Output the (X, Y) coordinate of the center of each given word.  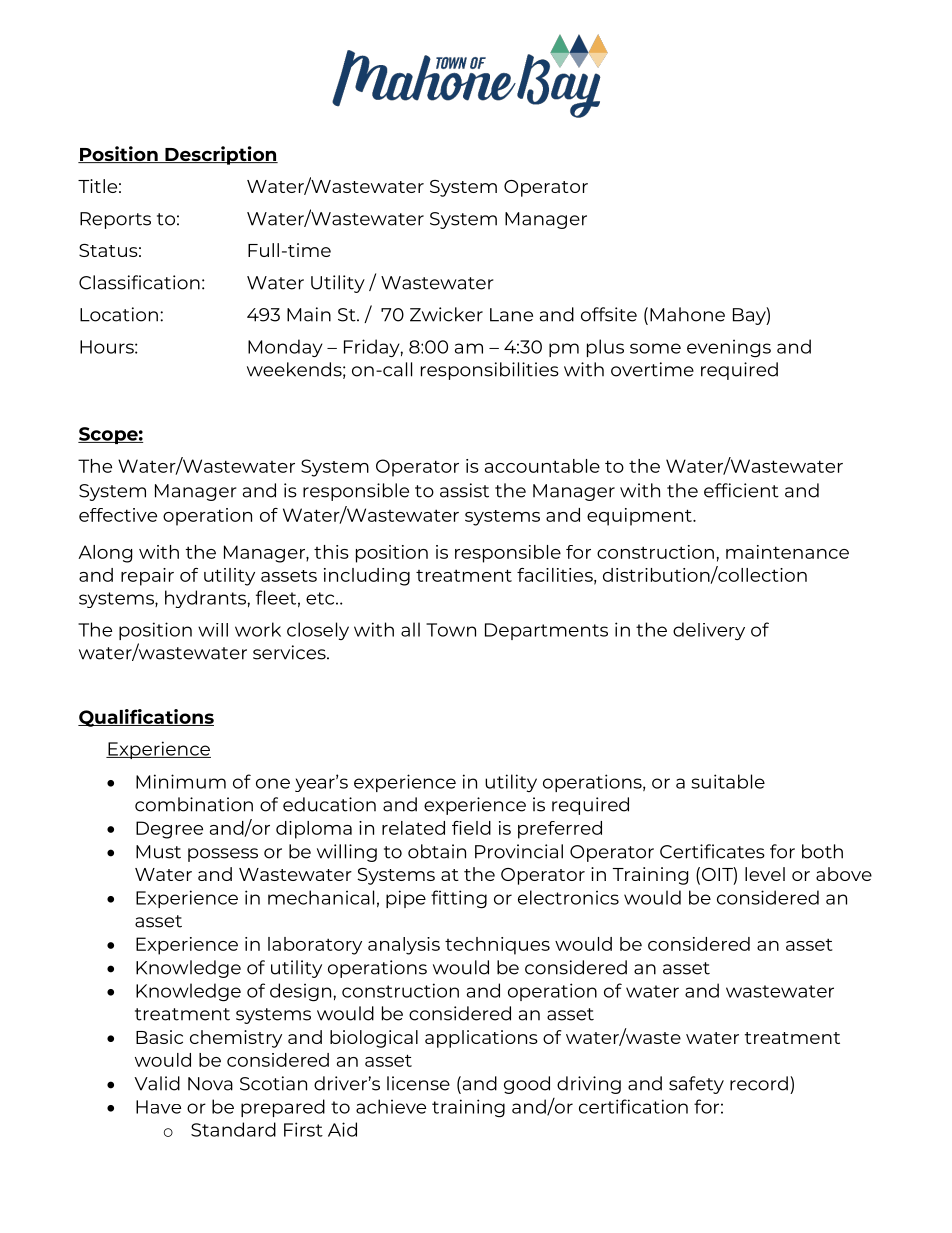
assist (464, 490)
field (471, 828)
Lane (511, 315)
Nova (210, 1084)
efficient (741, 490)
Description (220, 155)
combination (194, 804)
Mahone (687, 314)
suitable (728, 781)
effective (118, 515)
